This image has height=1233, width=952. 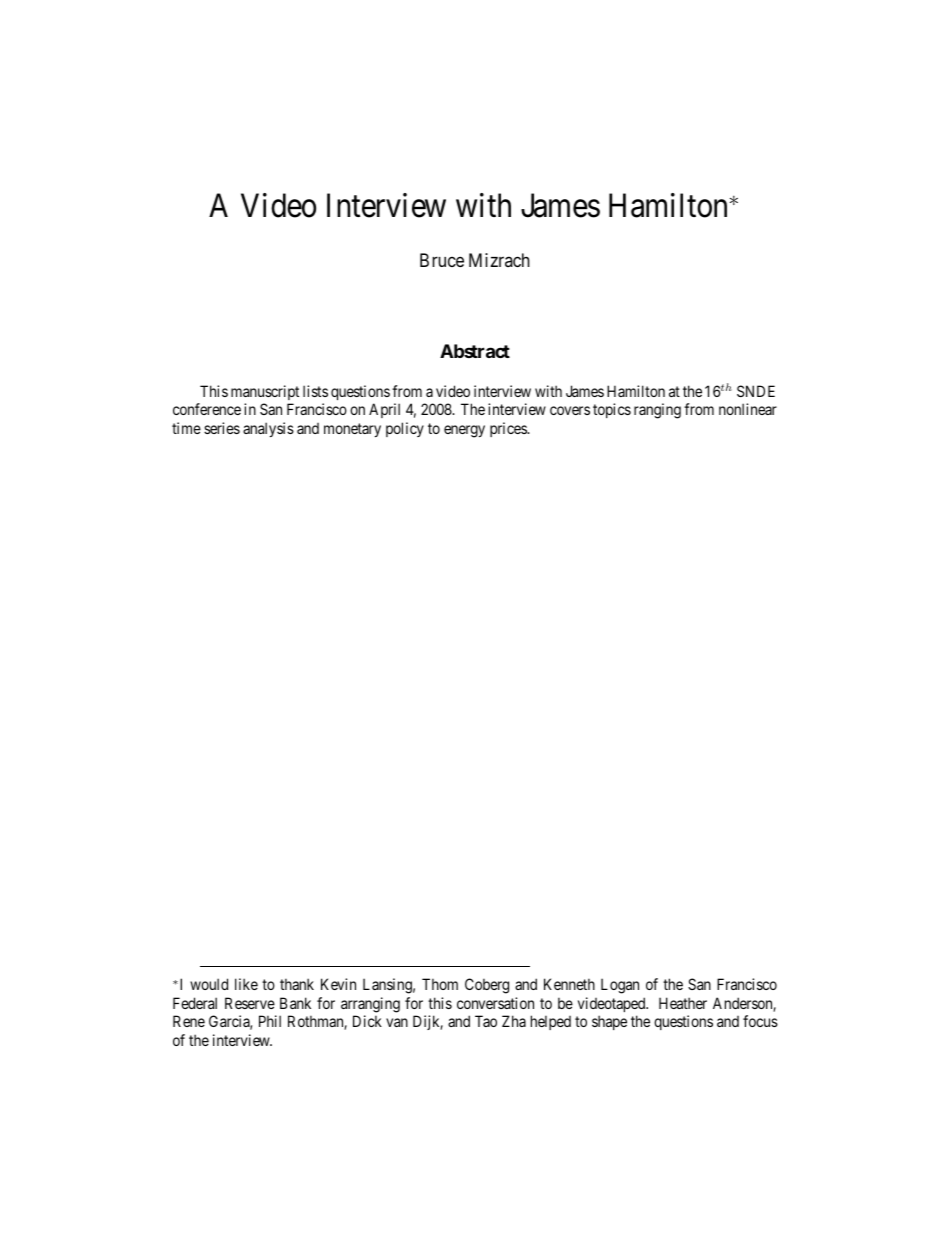 I want to click on analysis, so click(x=268, y=429).
